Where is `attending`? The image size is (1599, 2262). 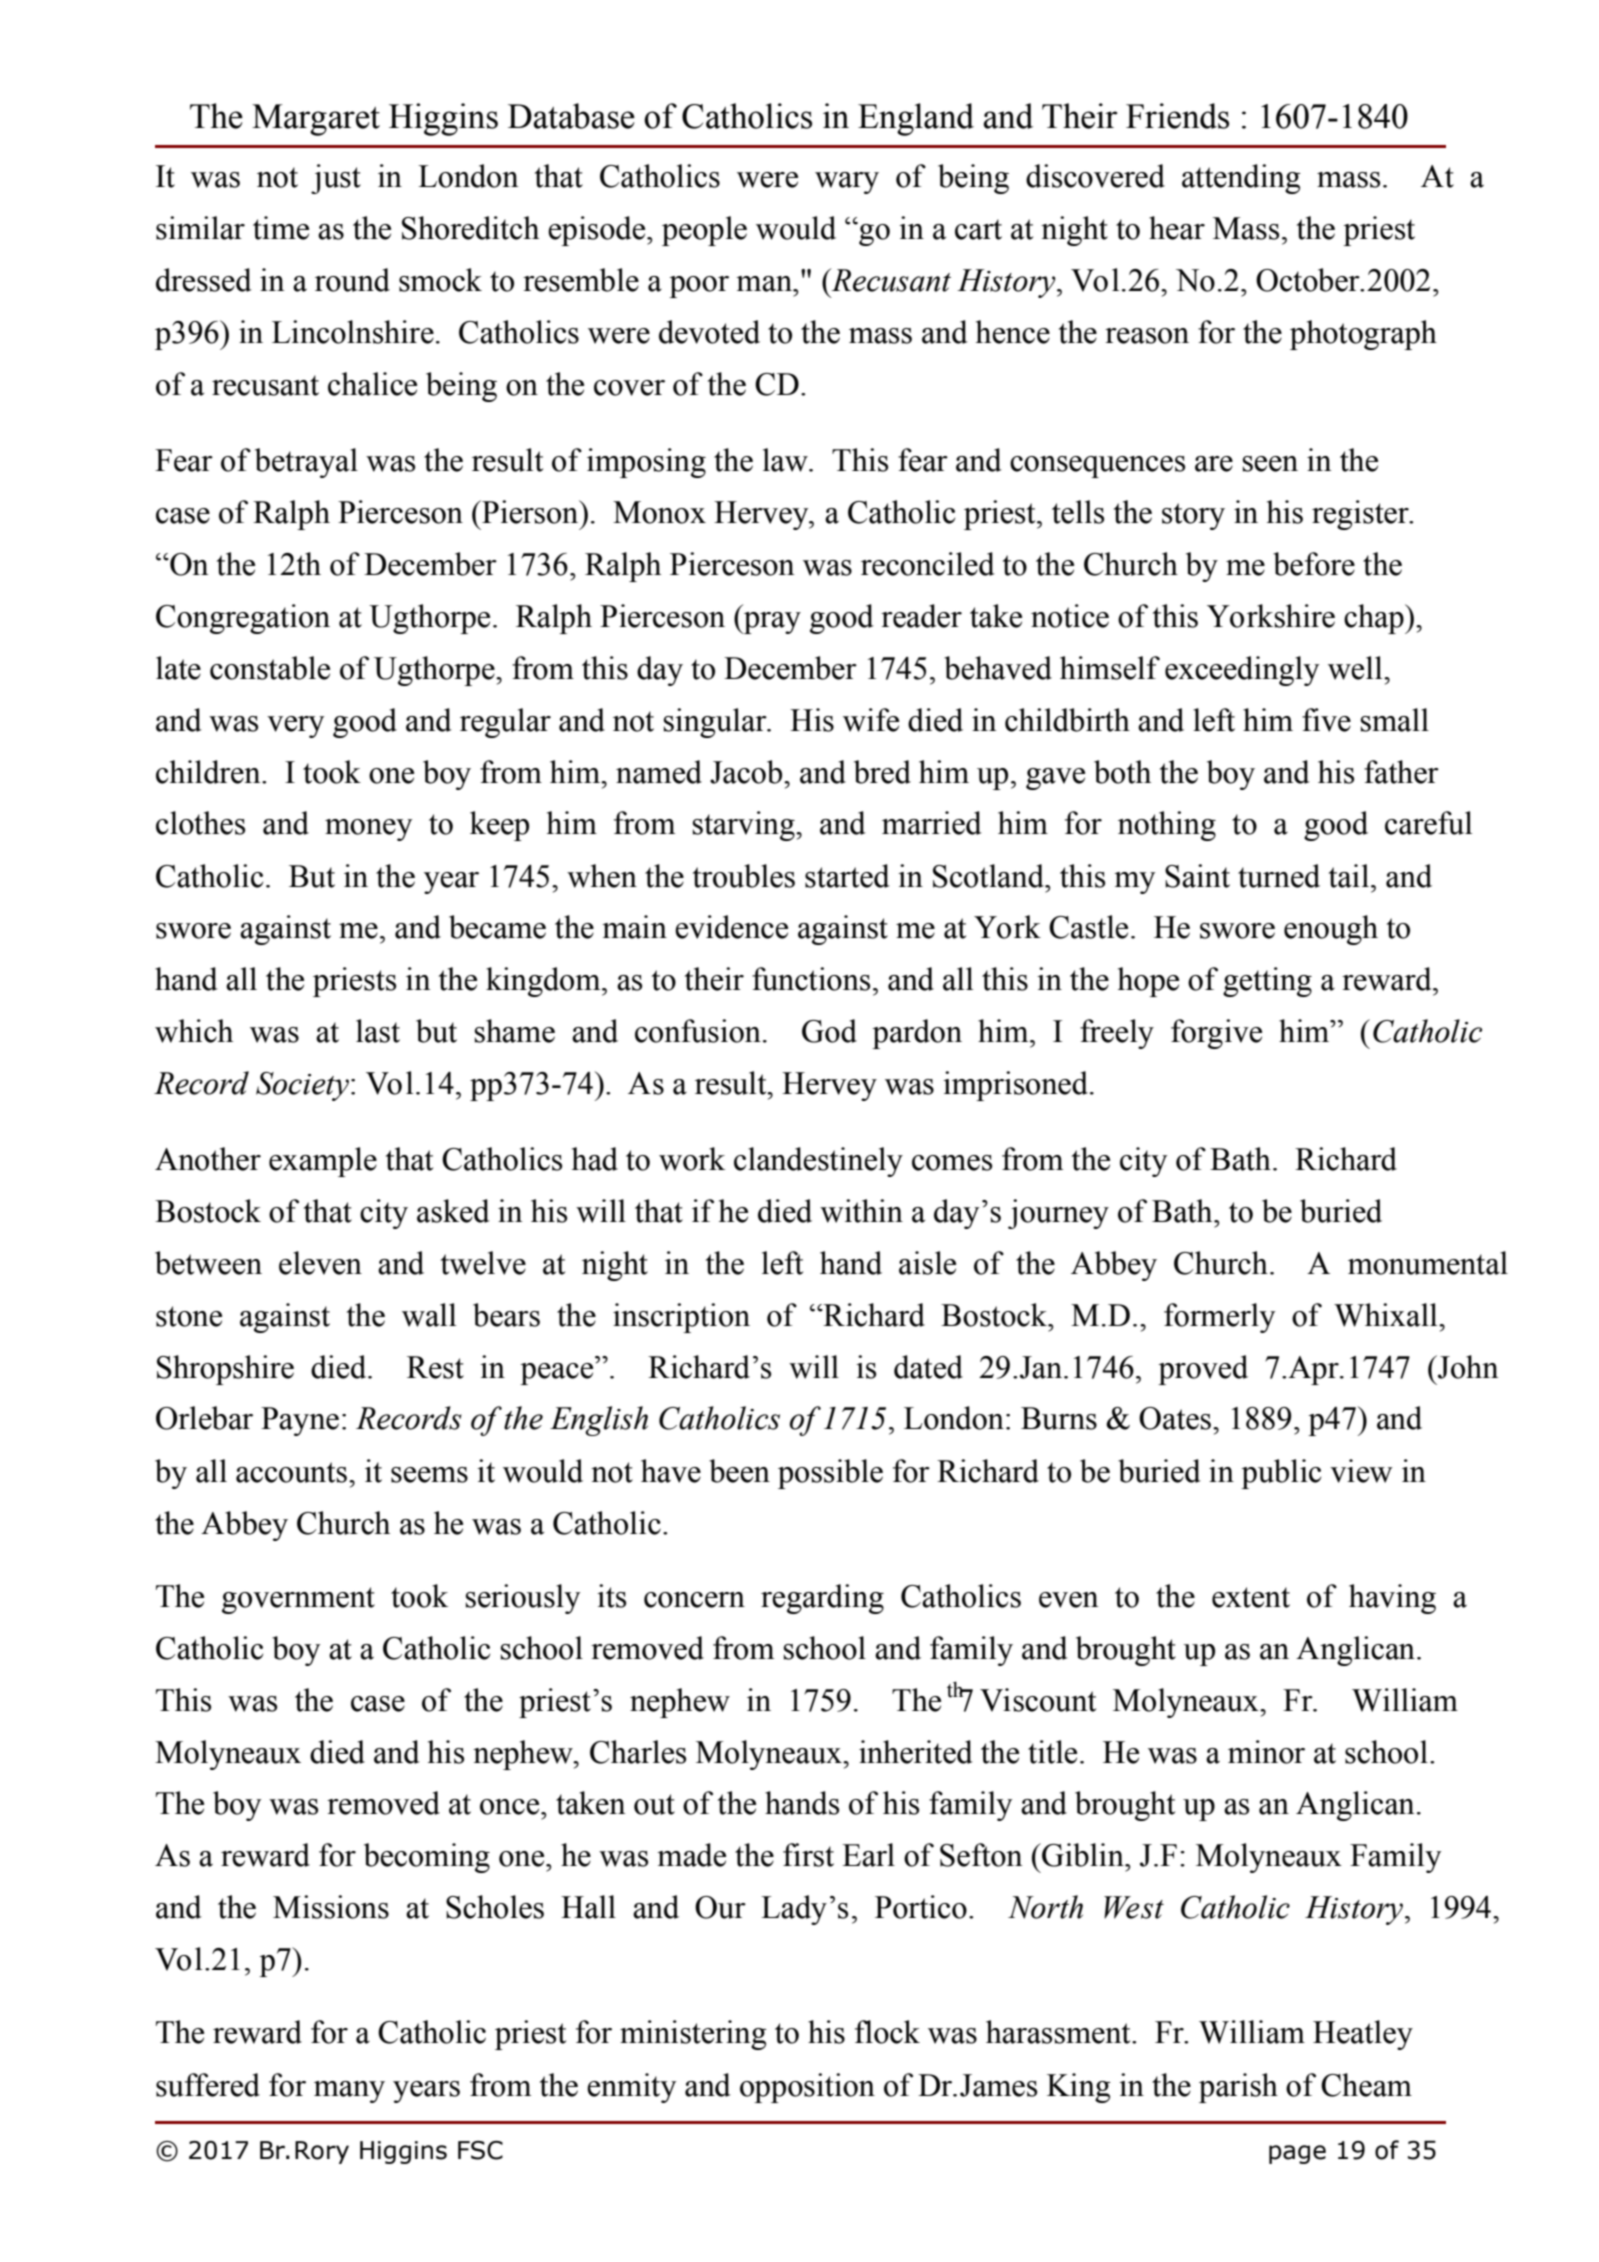
attending is located at coordinates (1241, 179).
